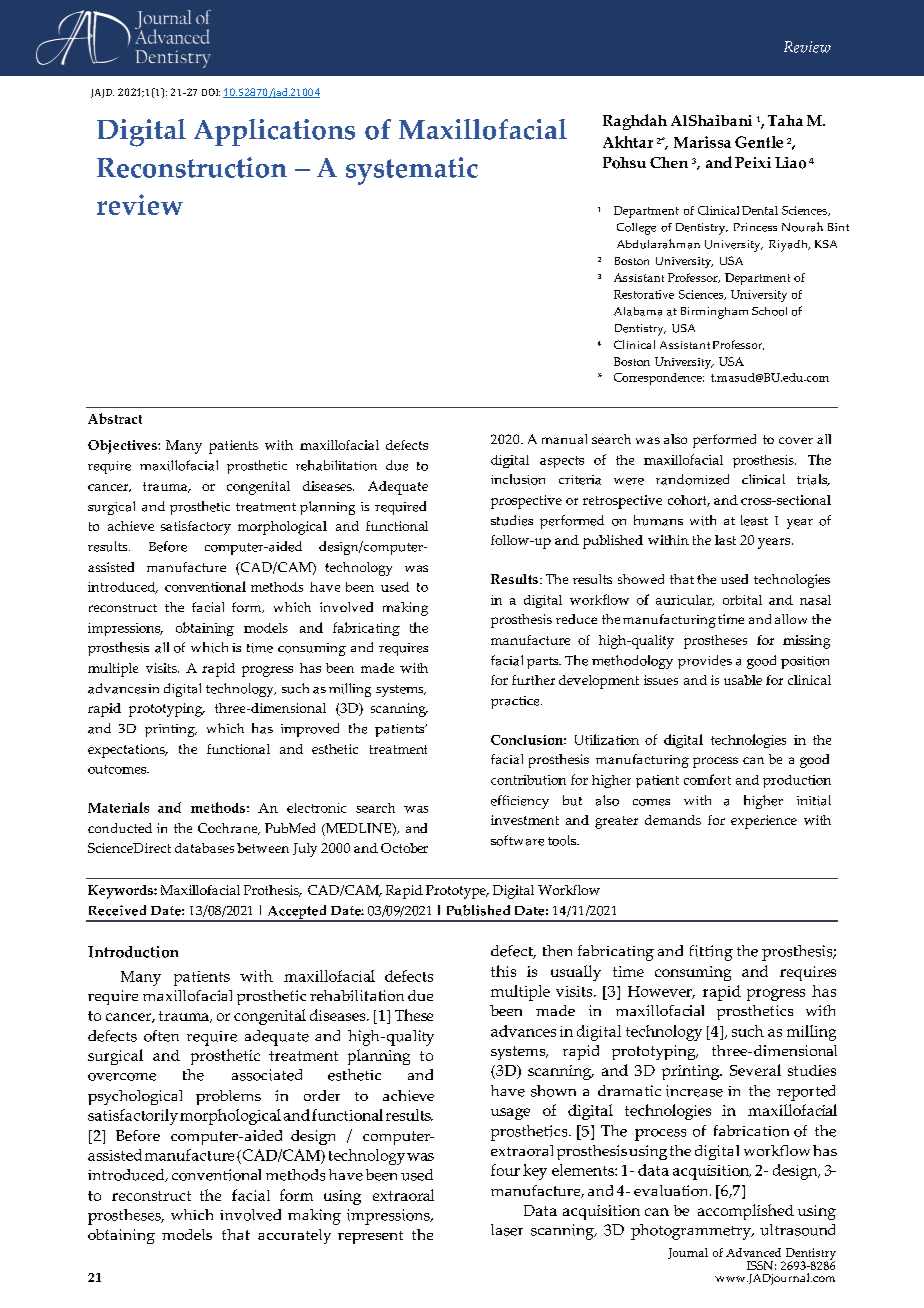 Image resolution: width=924 pixels, height=1308 pixels. Describe the element at coordinates (769, 311) in the image. I see `School` at that location.
